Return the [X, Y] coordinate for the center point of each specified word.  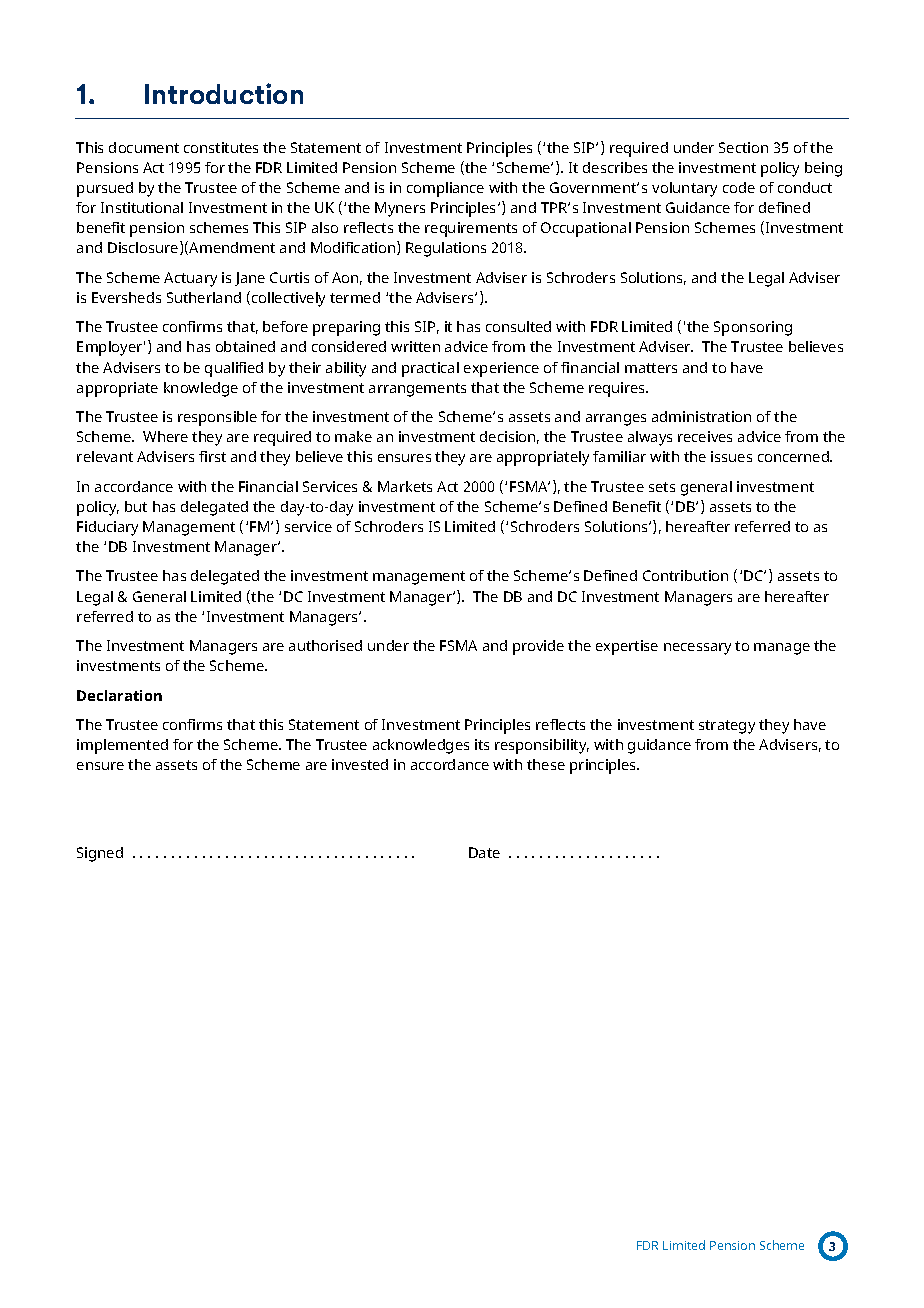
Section [743, 147]
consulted [518, 326]
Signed [100, 854]
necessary [697, 649]
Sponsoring [753, 328]
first [212, 456]
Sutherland [204, 297]
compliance [445, 189]
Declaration [119, 695]
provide [538, 647]
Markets [405, 486]
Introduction [224, 93]
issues [731, 456]
